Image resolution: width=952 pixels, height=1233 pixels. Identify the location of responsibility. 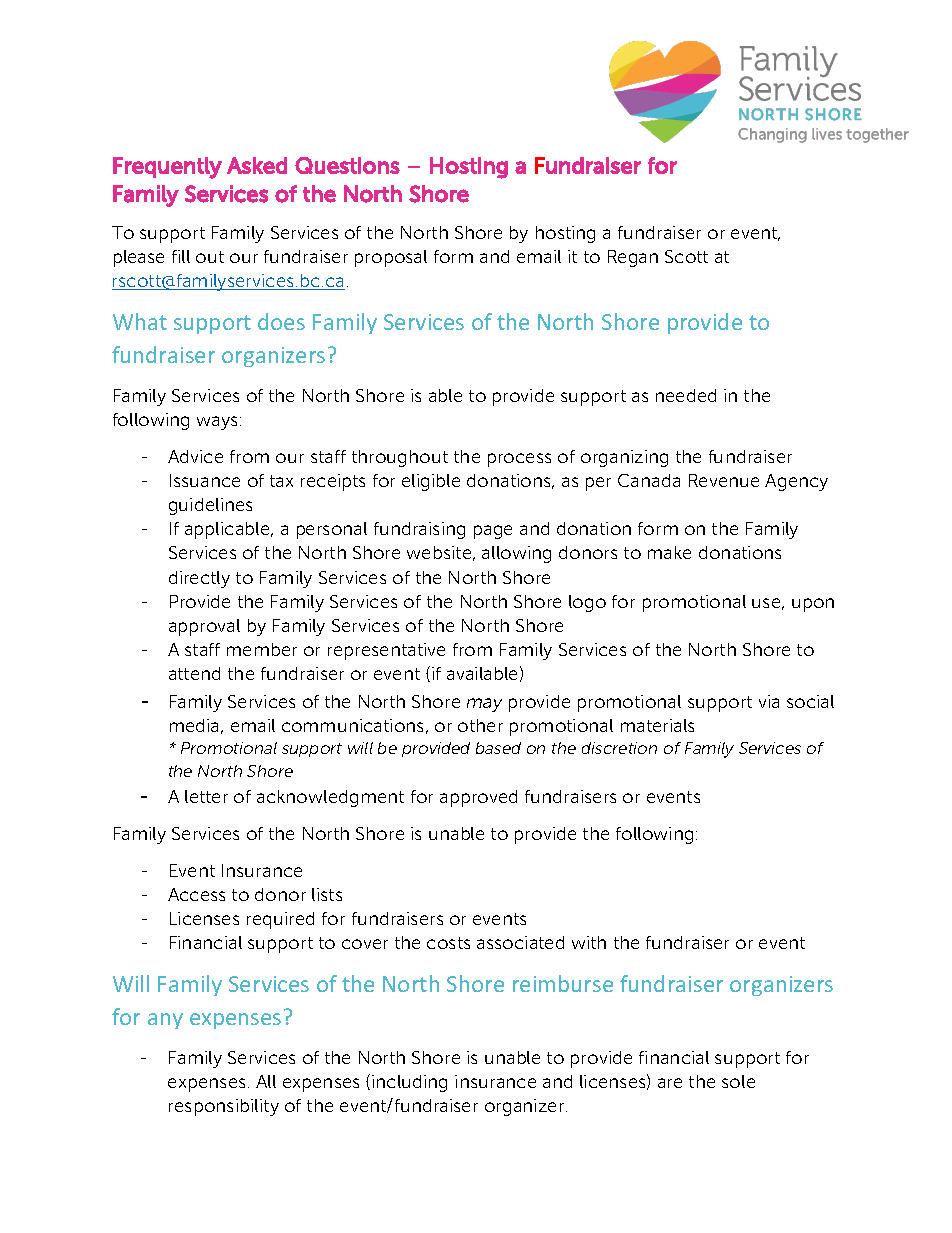
(224, 1107).
